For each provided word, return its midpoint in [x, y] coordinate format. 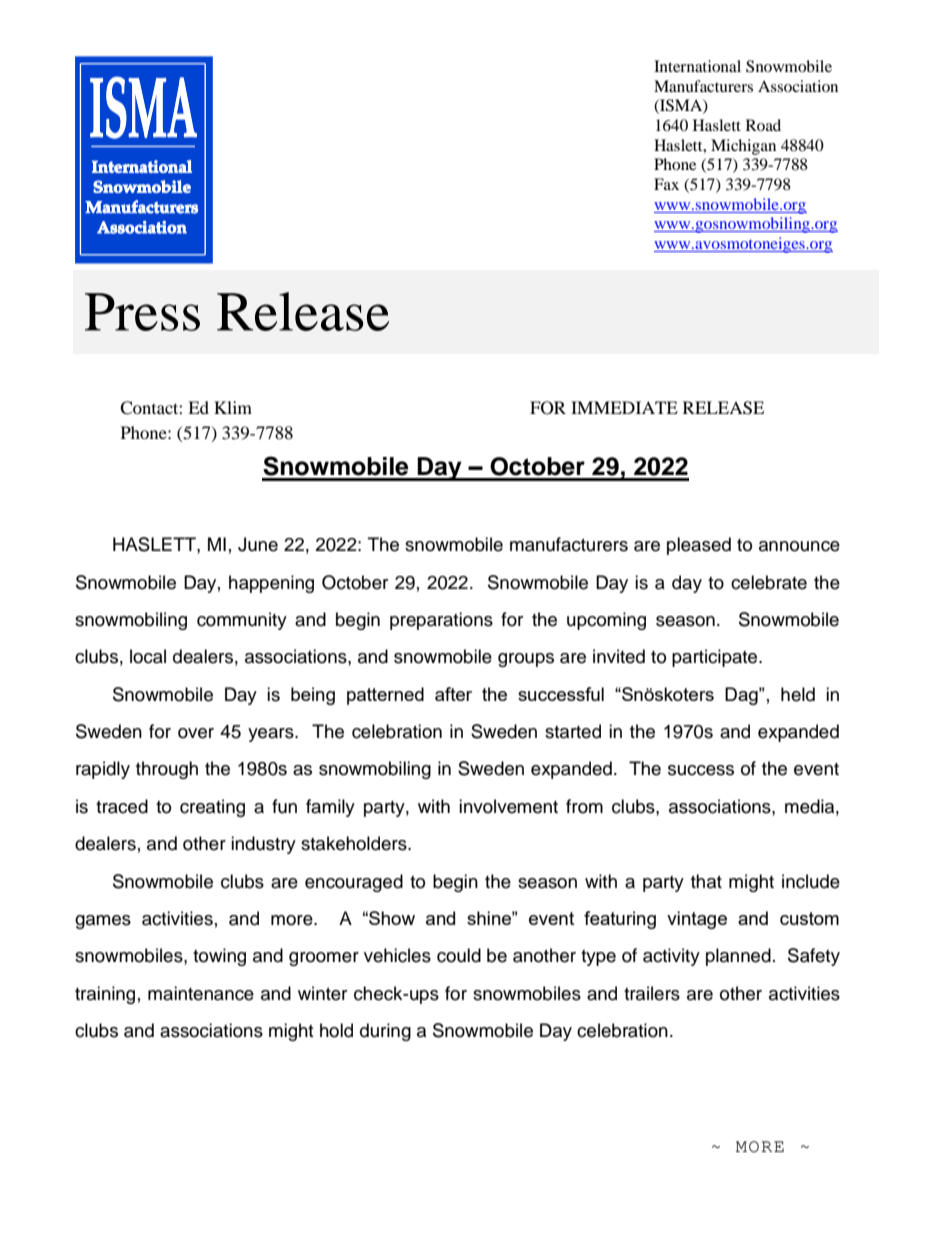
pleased [699, 546]
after [453, 694]
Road [763, 125]
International [697, 66]
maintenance [201, 993]
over [196, 733]
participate [716, 658]
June [258, 544]
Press [142, 312]
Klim [233, 407]
